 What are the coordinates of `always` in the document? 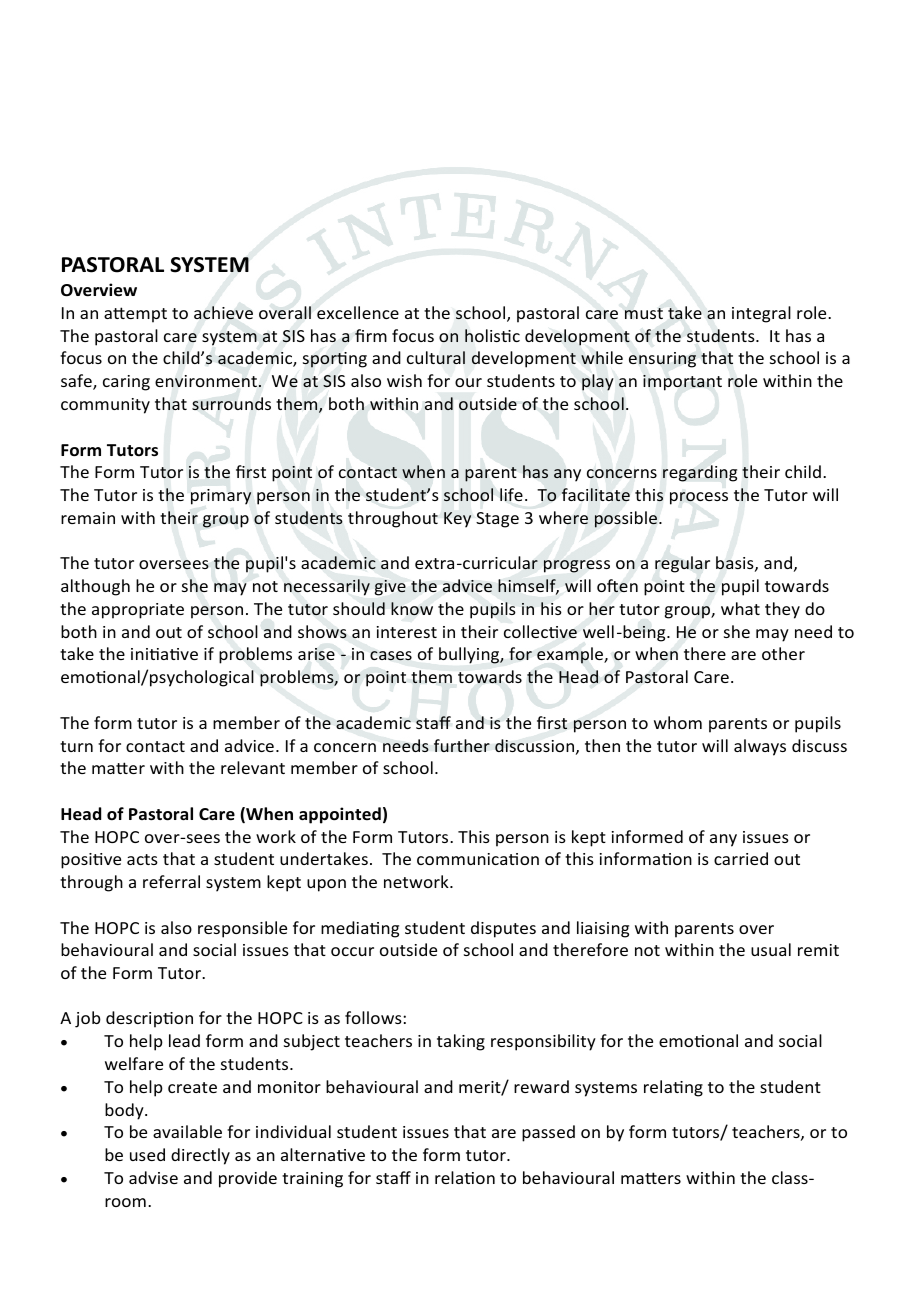 It's located at (760, 747).
